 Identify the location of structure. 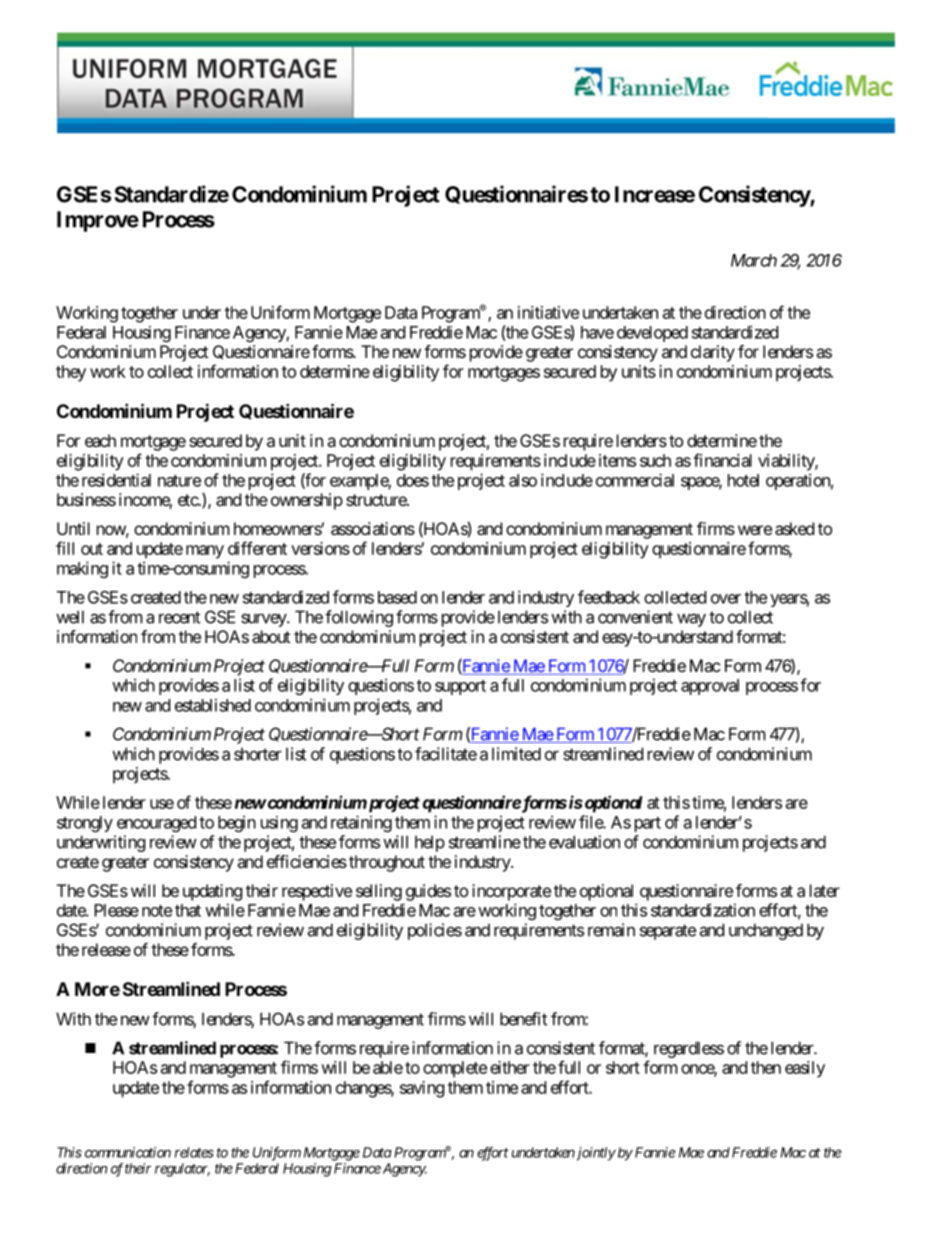
(377, 500).
